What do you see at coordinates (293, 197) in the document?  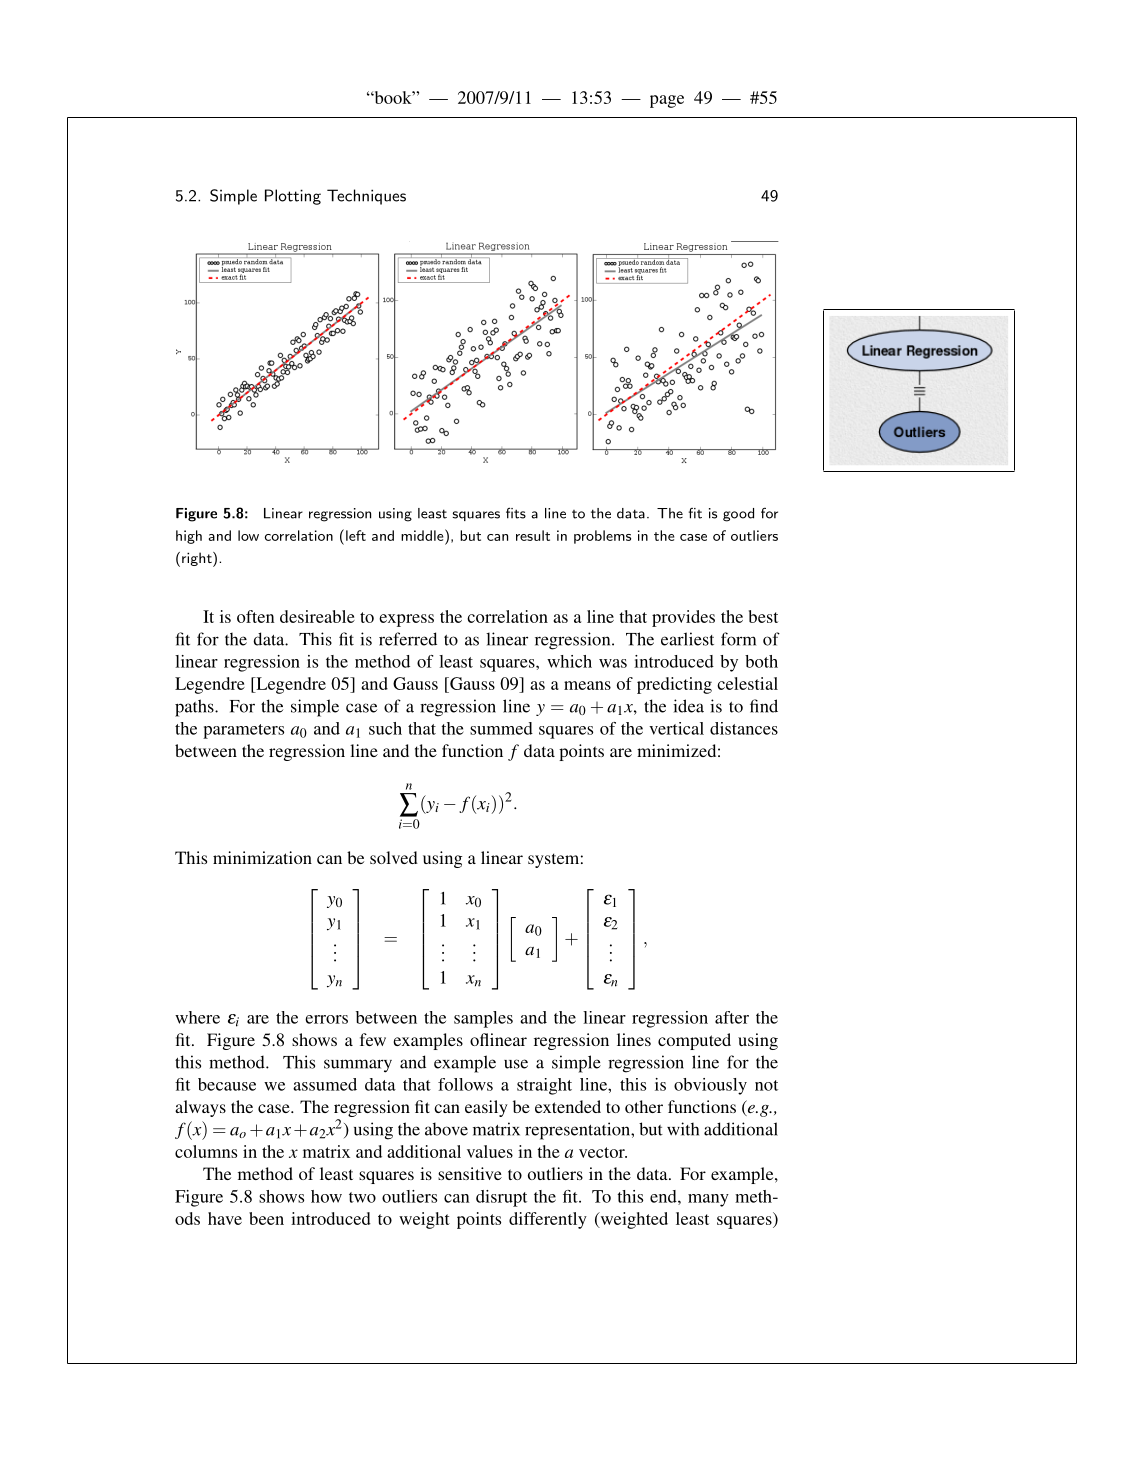 I see `Plotting` at bounding box center [293, 197].
